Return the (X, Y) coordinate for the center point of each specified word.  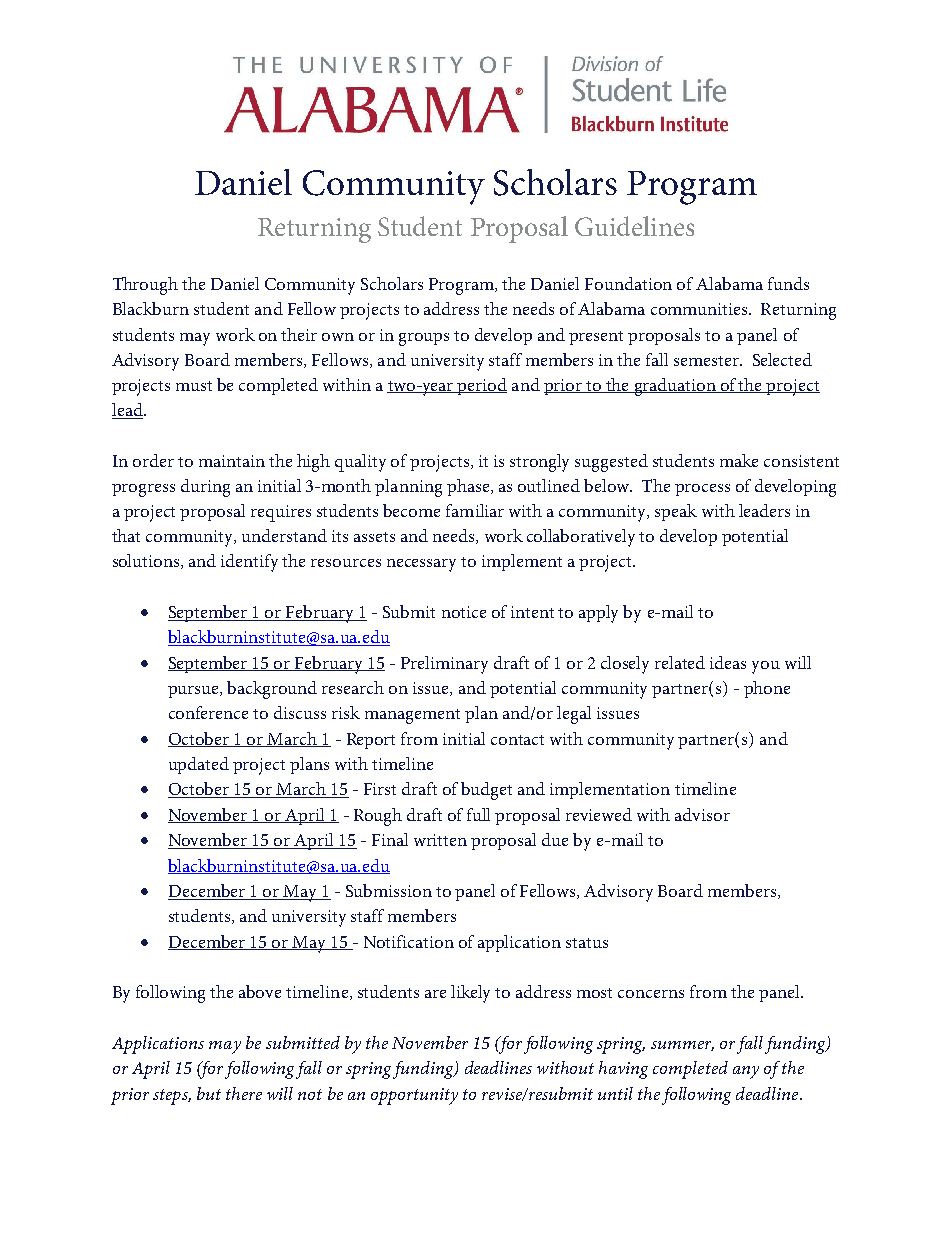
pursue (194, 692)
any (746, 1072)
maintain (232, 461)
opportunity (414, 1096)
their (299, 334)
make (739, 460)
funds (788, 283)
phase (469, 487)
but (209, 1093)
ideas (728, 662)
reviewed (599, 814)
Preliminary (444, 665)
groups (424, 339)
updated (199, 765)
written (440, 840)
